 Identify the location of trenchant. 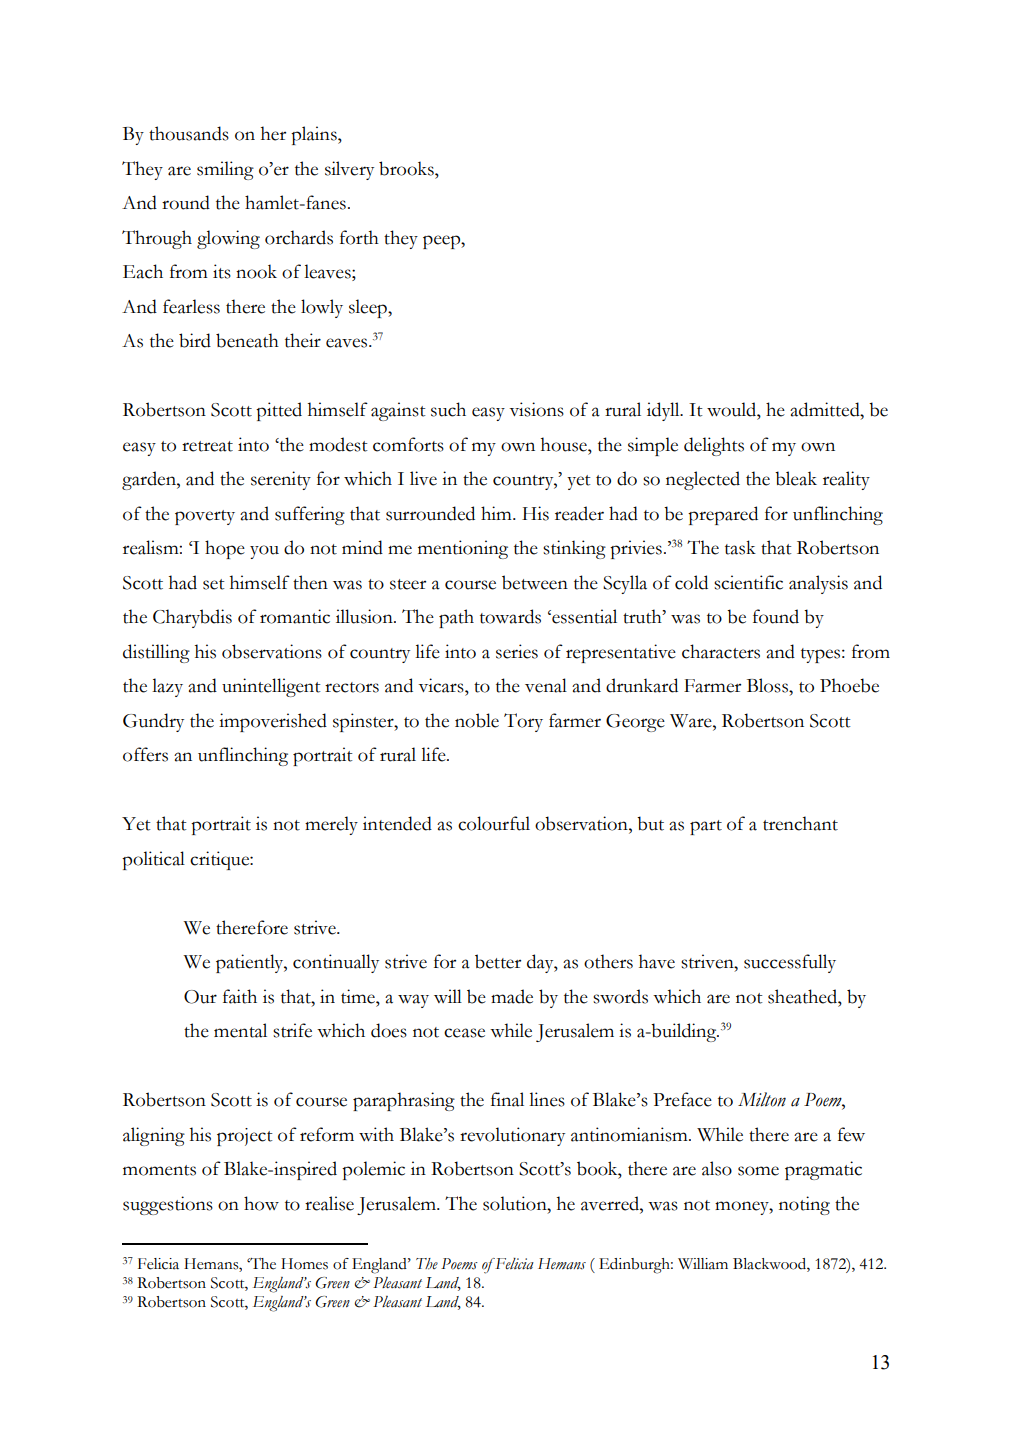
(800, 823).
